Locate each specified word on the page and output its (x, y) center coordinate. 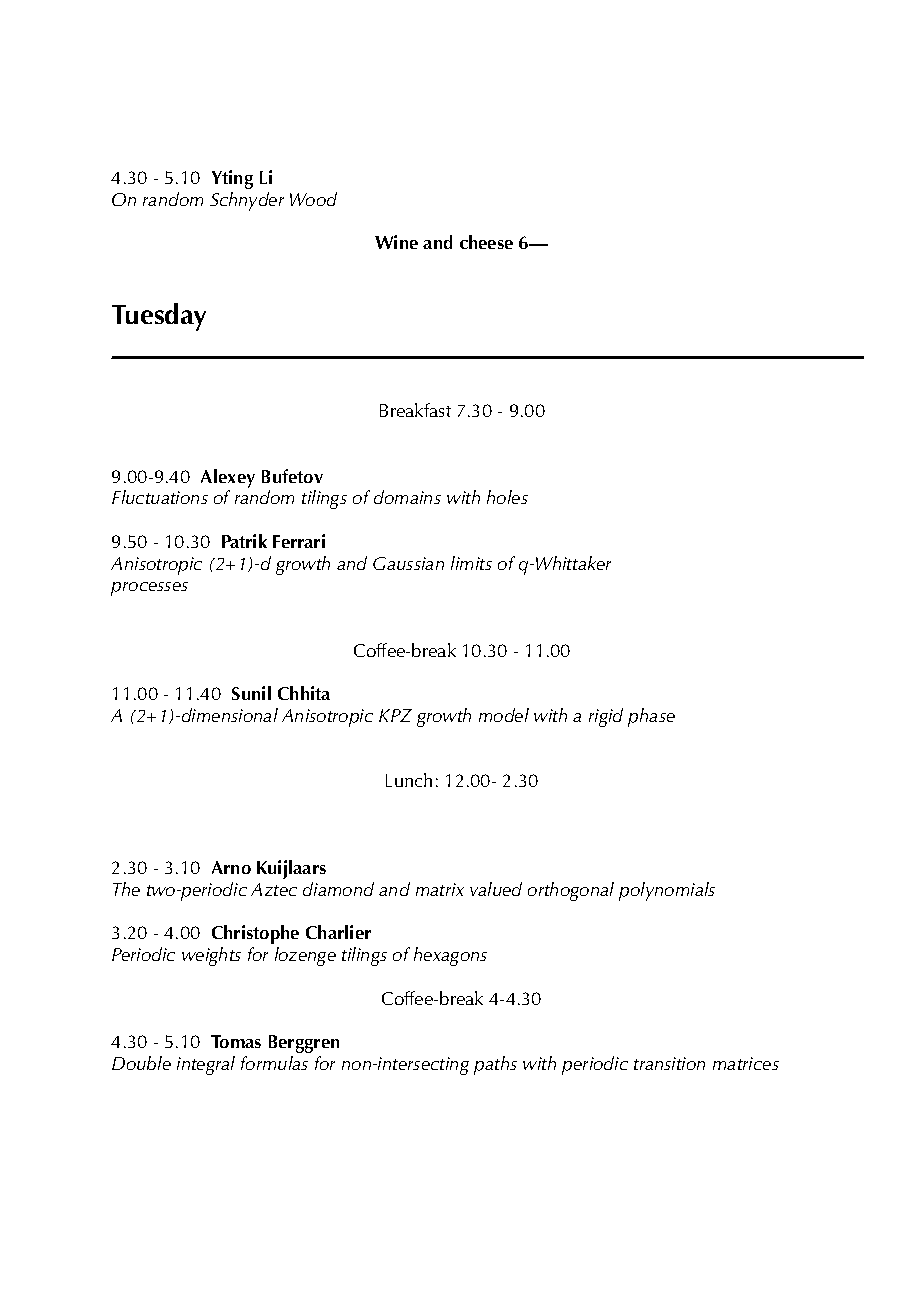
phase (651, 717)
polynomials (667, 891)
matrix (440, 889)
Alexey (228, 478)
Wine (396, 242)
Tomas (236, 1041)
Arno (231, 867)
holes (507, 497)
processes (149, 589)
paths (495, 1065)
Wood (313, 199)
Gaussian (408, 563)
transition (669, 1063)
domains (407, 497)
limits (471, 563)
